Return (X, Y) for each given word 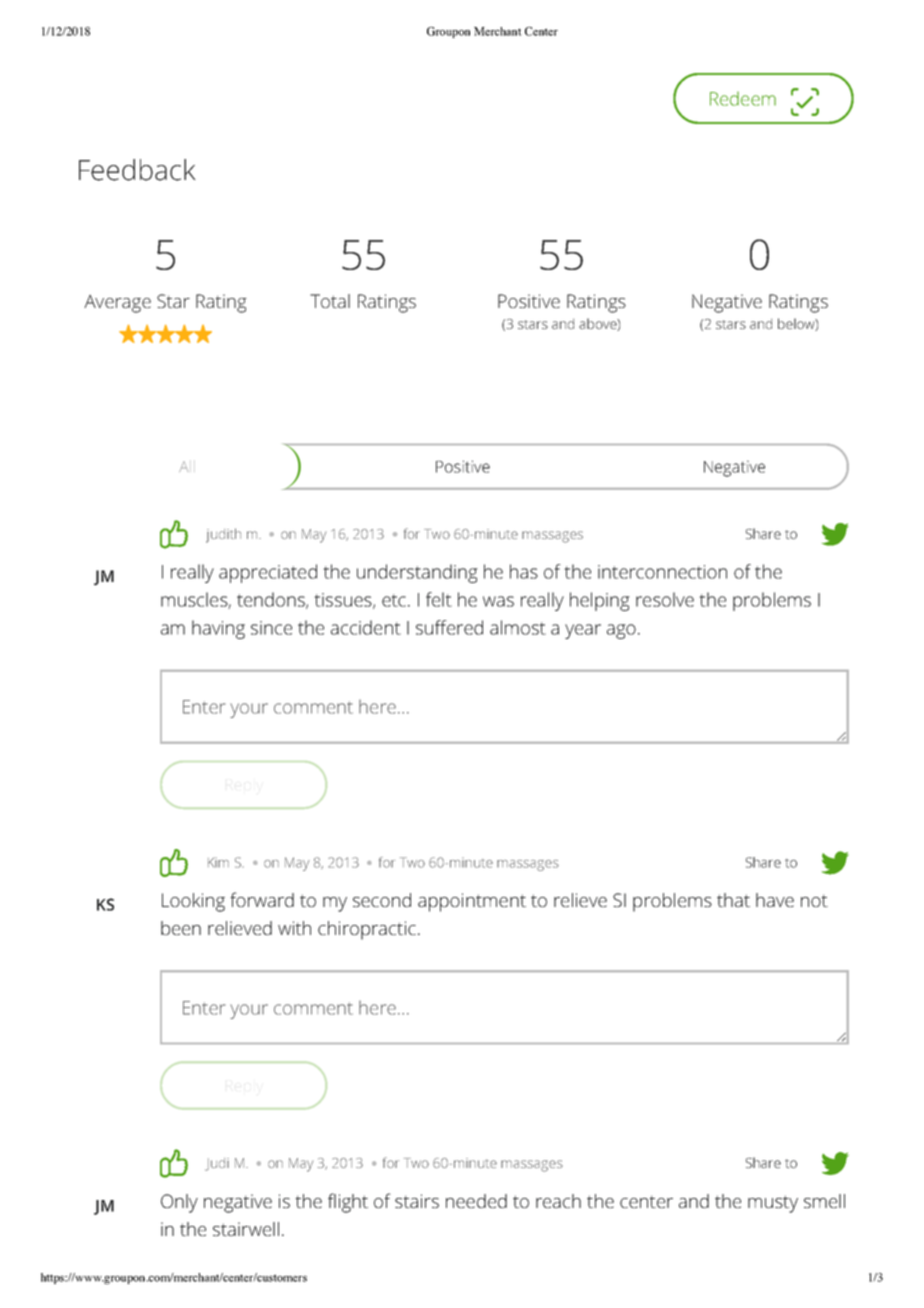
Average (117, 304)
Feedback (137, 170)
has (524, 571)
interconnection (662, 572)
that (733, 900)
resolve (665, 599)
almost (518, 627)
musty (773, 1204)
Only (179, 1203)
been (181, 928)
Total (330, 301)
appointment (472, 902)
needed (476, 1201)
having (218, 629)
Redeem (743, 99)
